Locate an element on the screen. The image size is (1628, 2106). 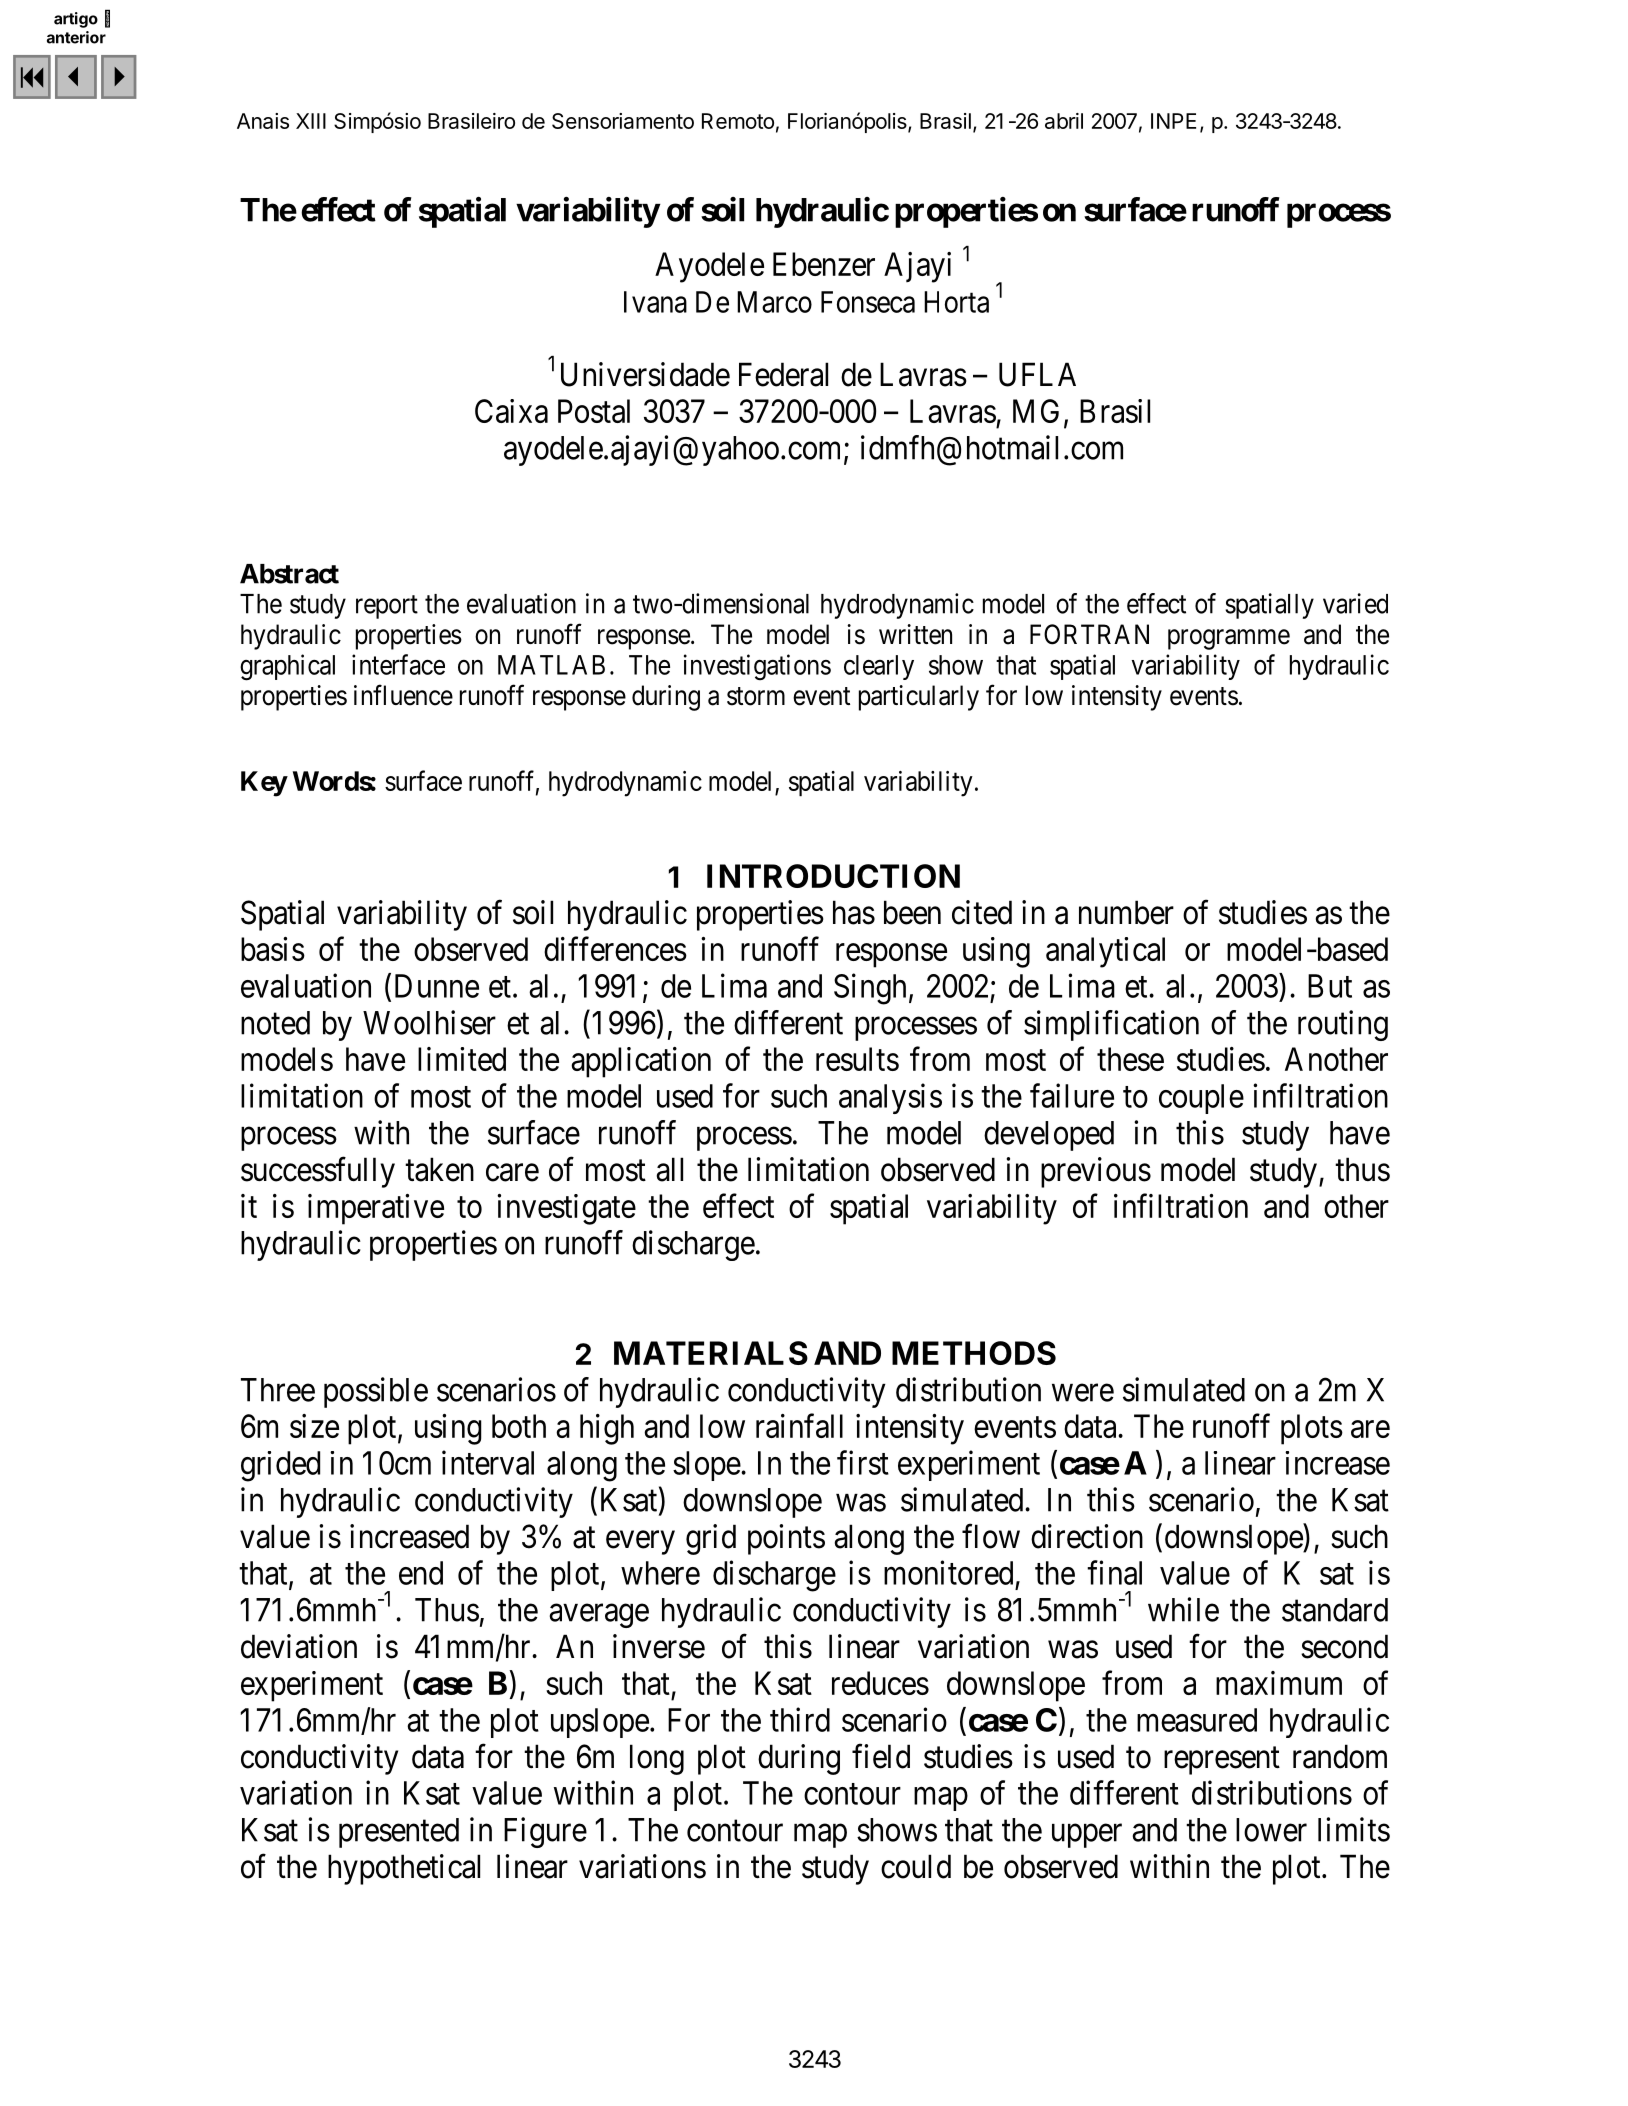
presented is located at coordinates (399, 1833).
